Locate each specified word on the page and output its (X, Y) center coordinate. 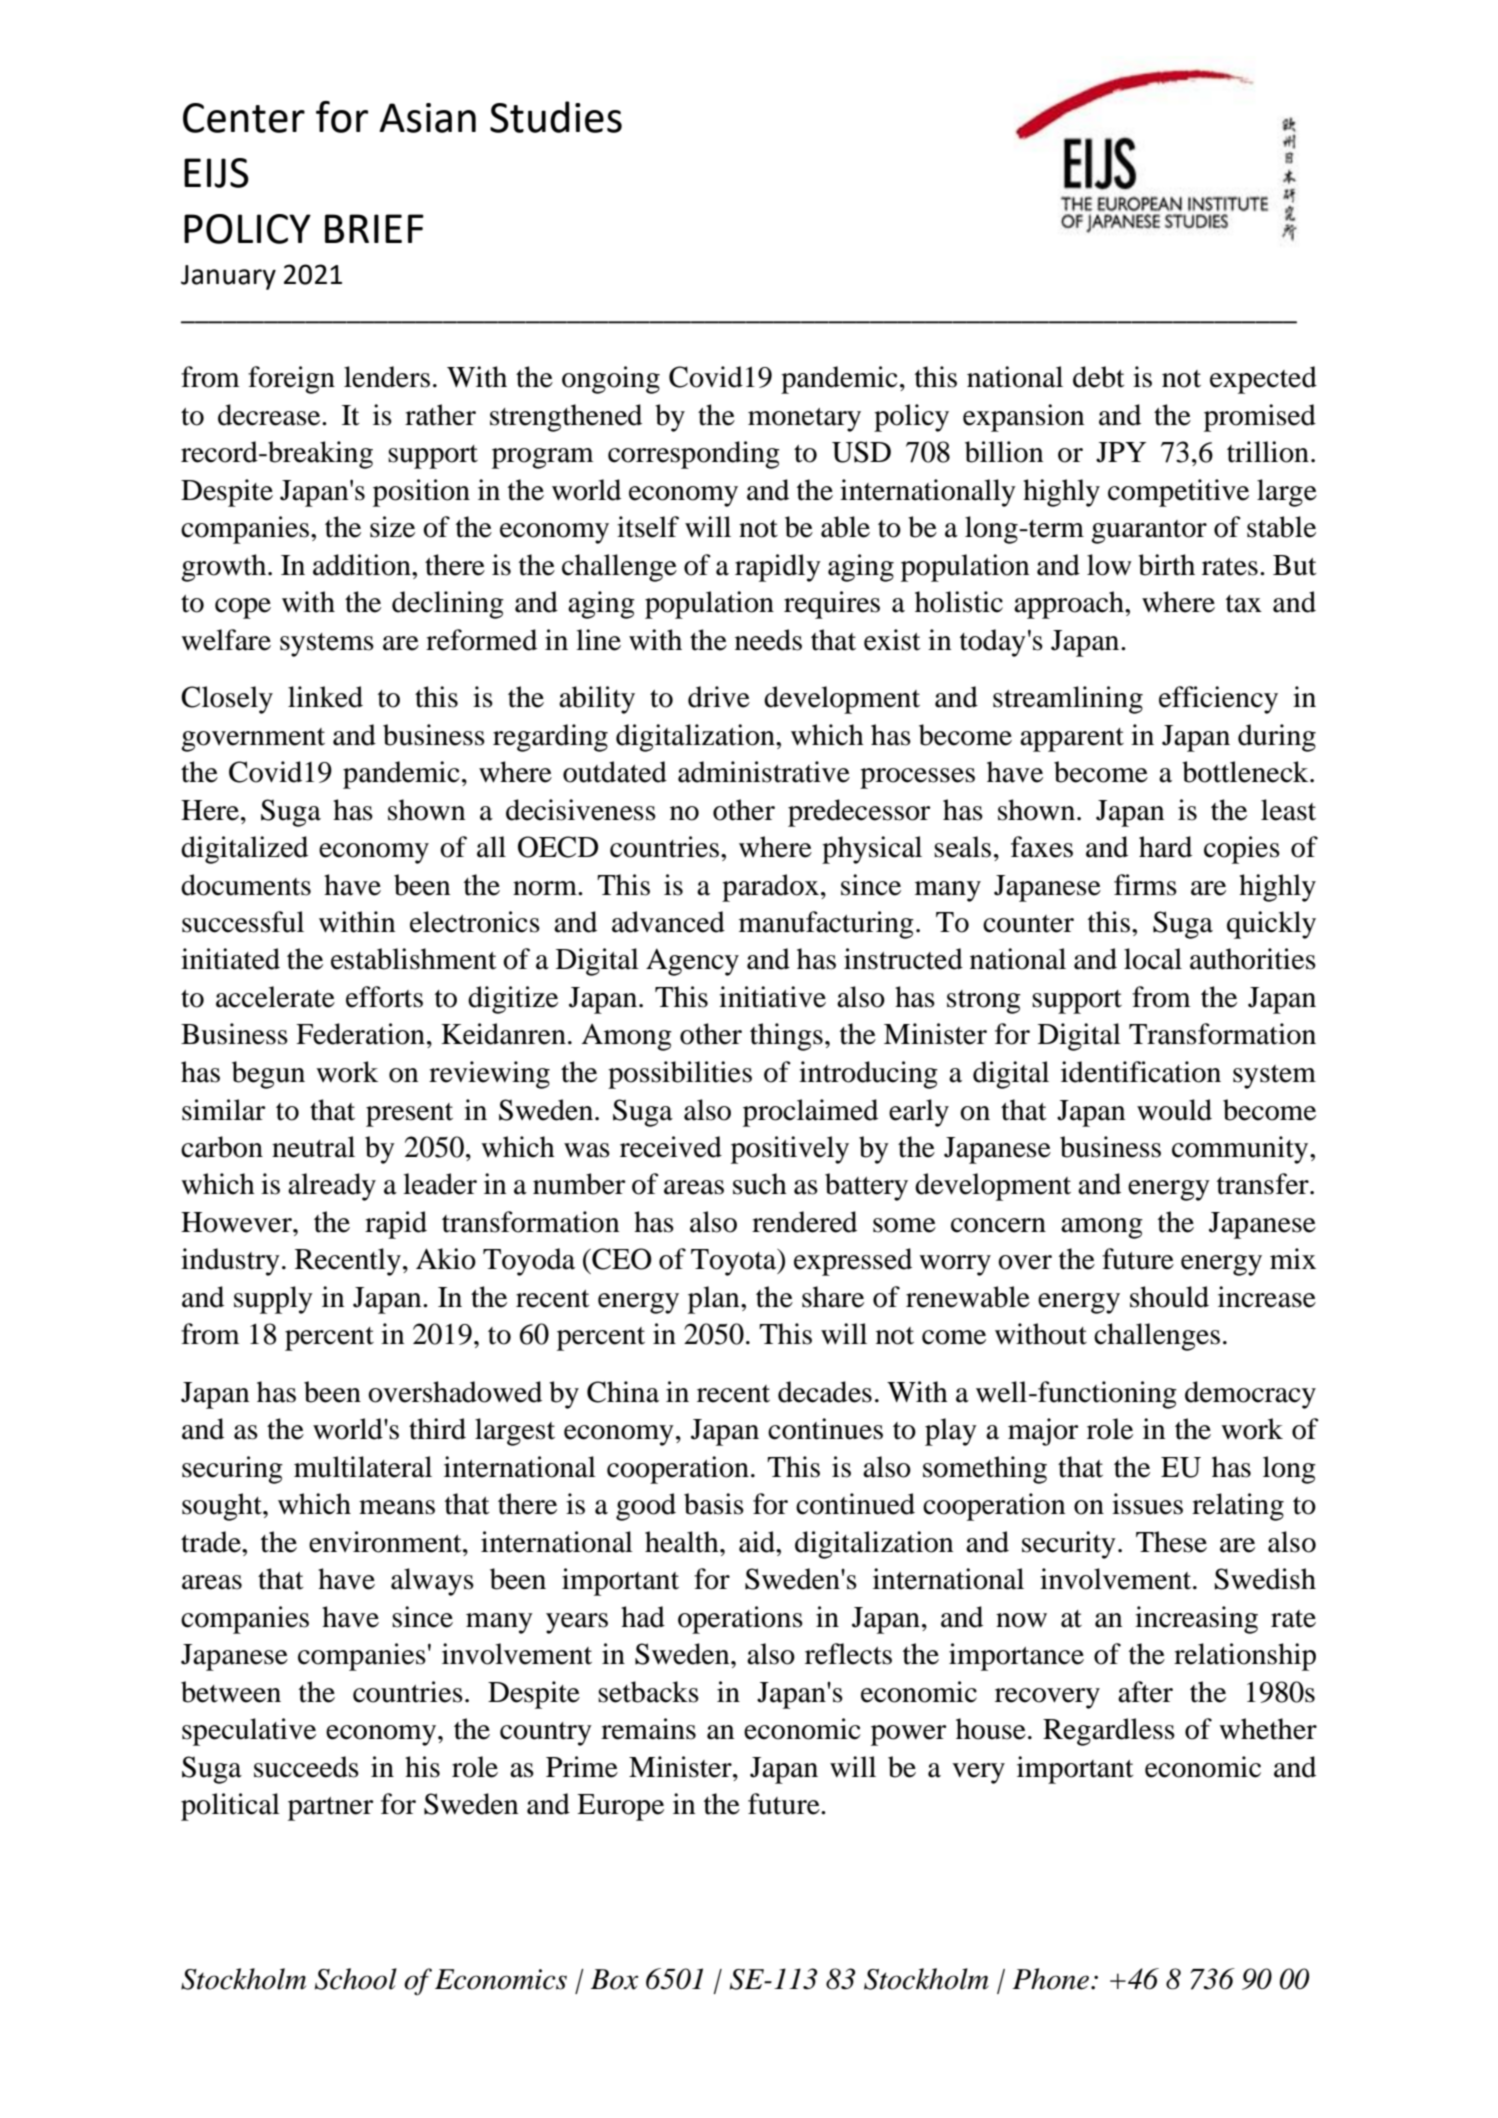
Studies (556, 117)
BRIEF (374, 228)
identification (1141, 1072)
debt (1099, 377)
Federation (360, 1034)
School (356, 1979)
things (786, 1037)
